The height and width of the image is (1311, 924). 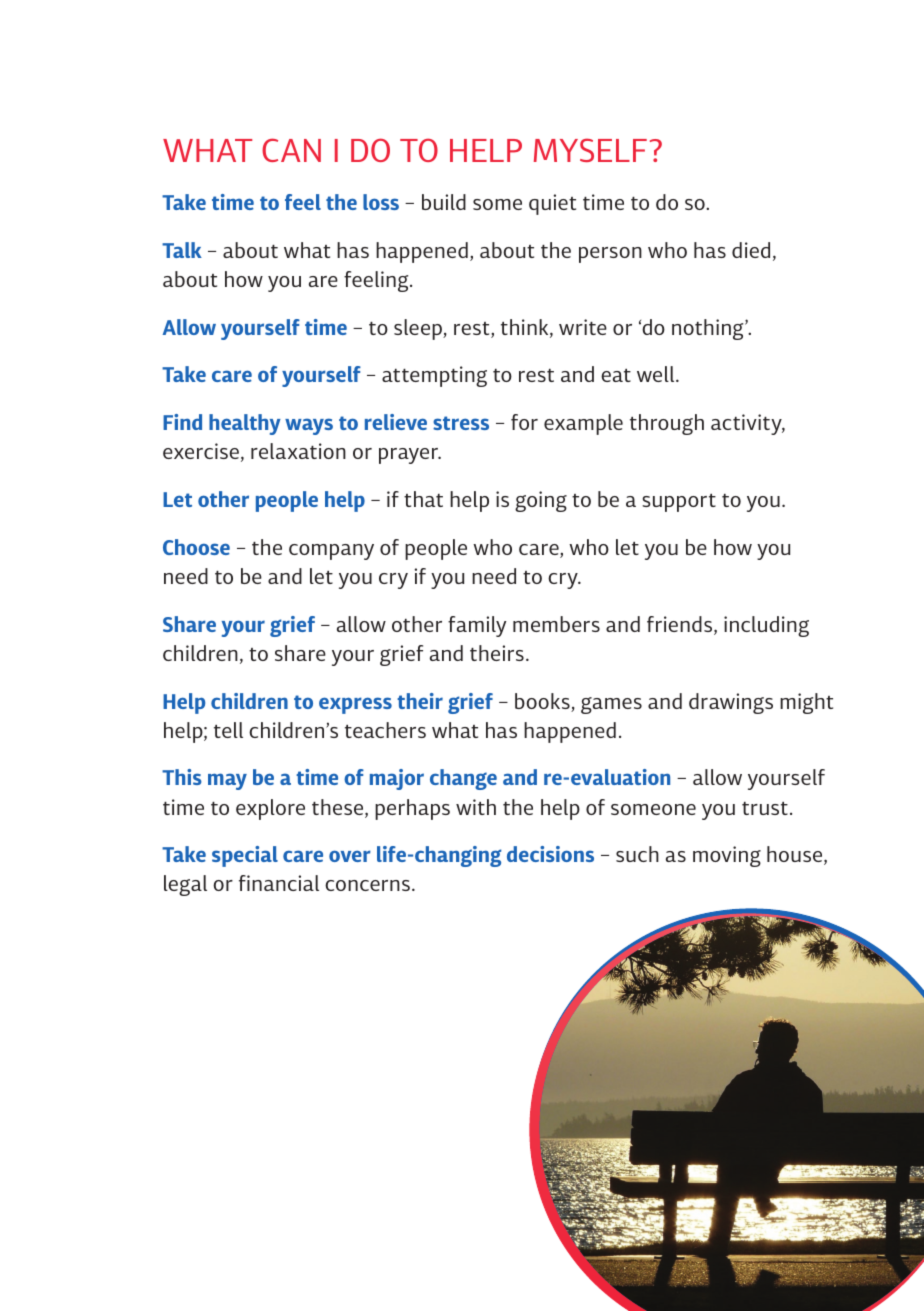 What do you see at coordinates (731, 703) in the image?
I see `drawings` at bounding box center [731, 703].
